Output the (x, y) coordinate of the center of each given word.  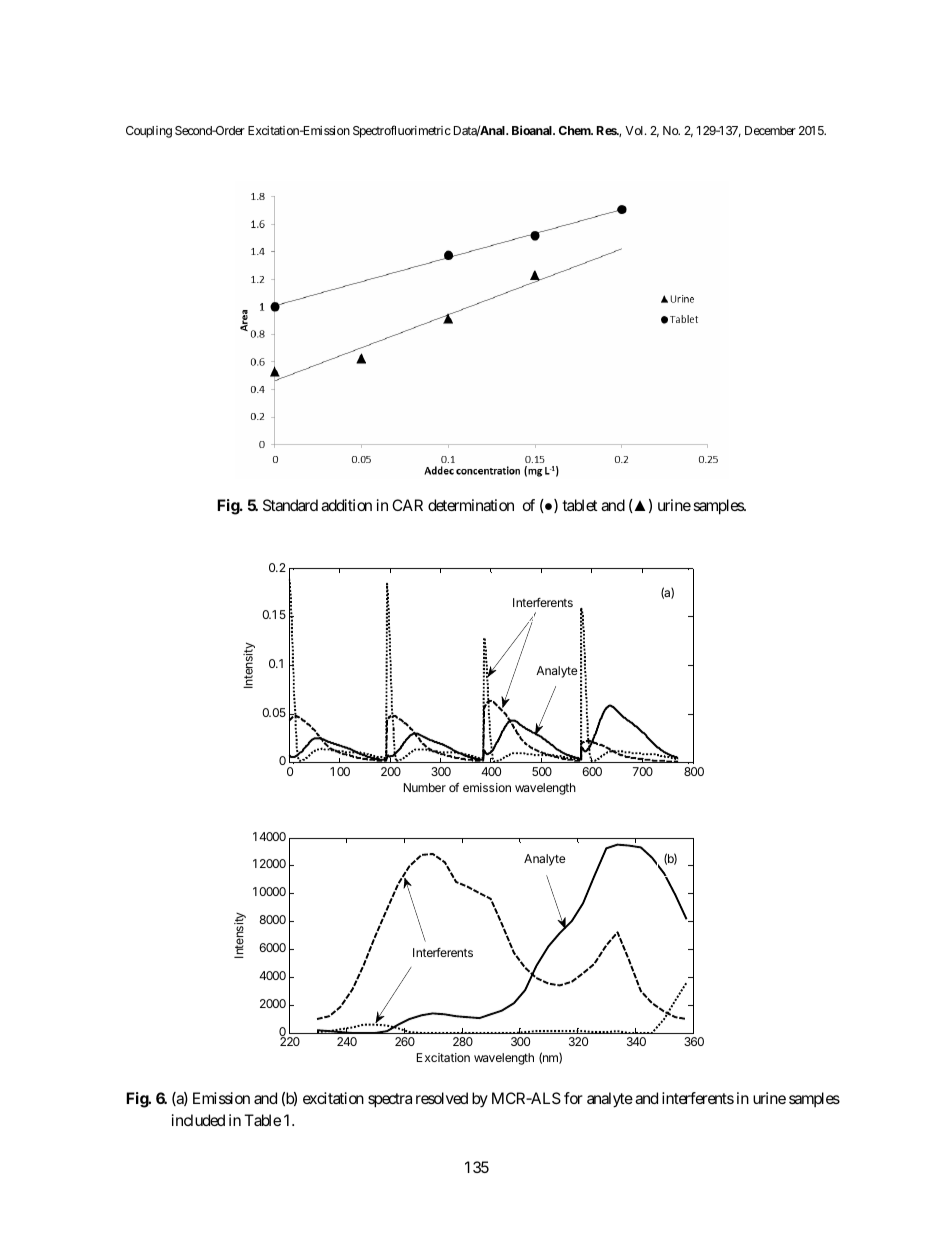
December (770, 130)
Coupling (149, 132)
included (198, 1120)
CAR (407, 505)
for (573, 1098)
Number (425, 787)
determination (471, 505)
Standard (290, 505)
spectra (390, 1100)
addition (346, 505)
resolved (442, 1098)
